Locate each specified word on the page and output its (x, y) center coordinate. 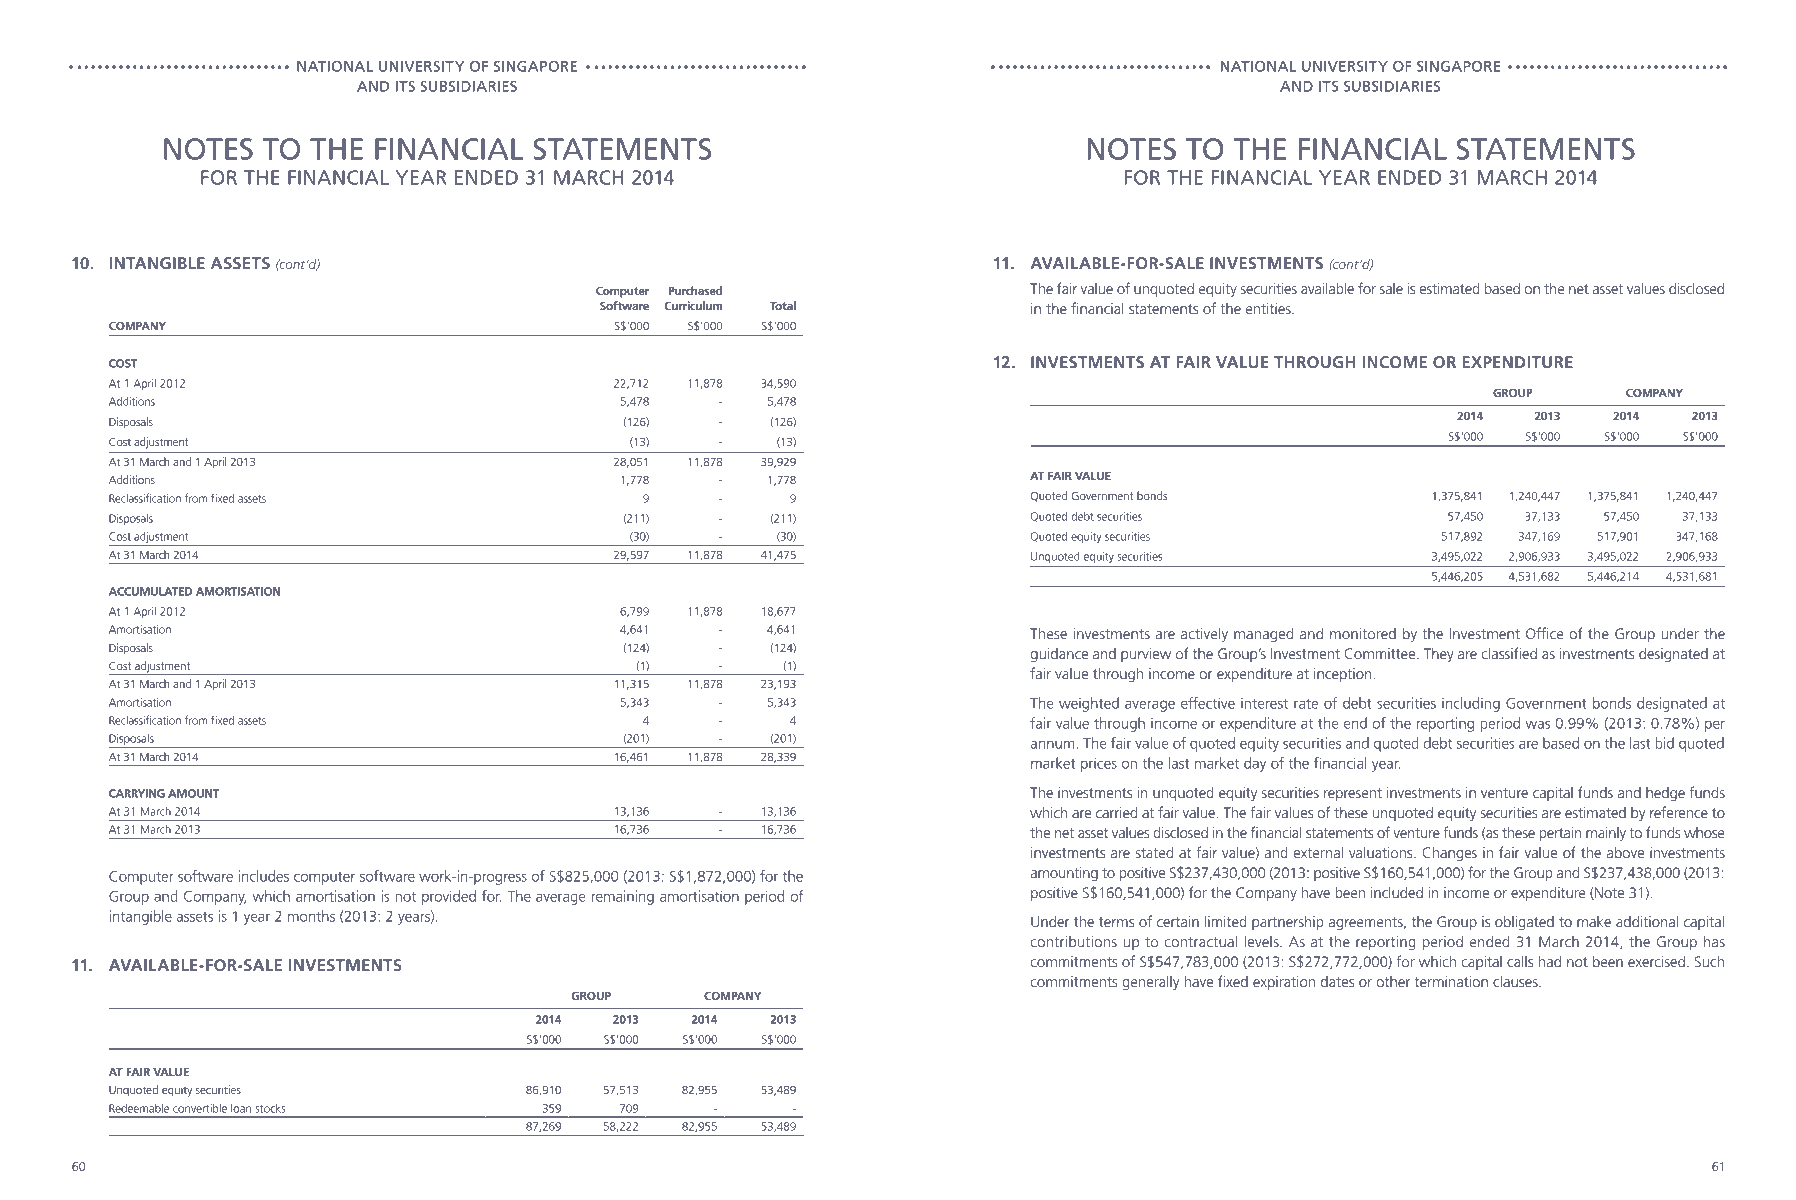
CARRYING (137, 793)
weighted (1089, 704)
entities (1269, 308)
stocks (270, 1108)
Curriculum (693, 305)
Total (783, 305)
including (1471, 704)
